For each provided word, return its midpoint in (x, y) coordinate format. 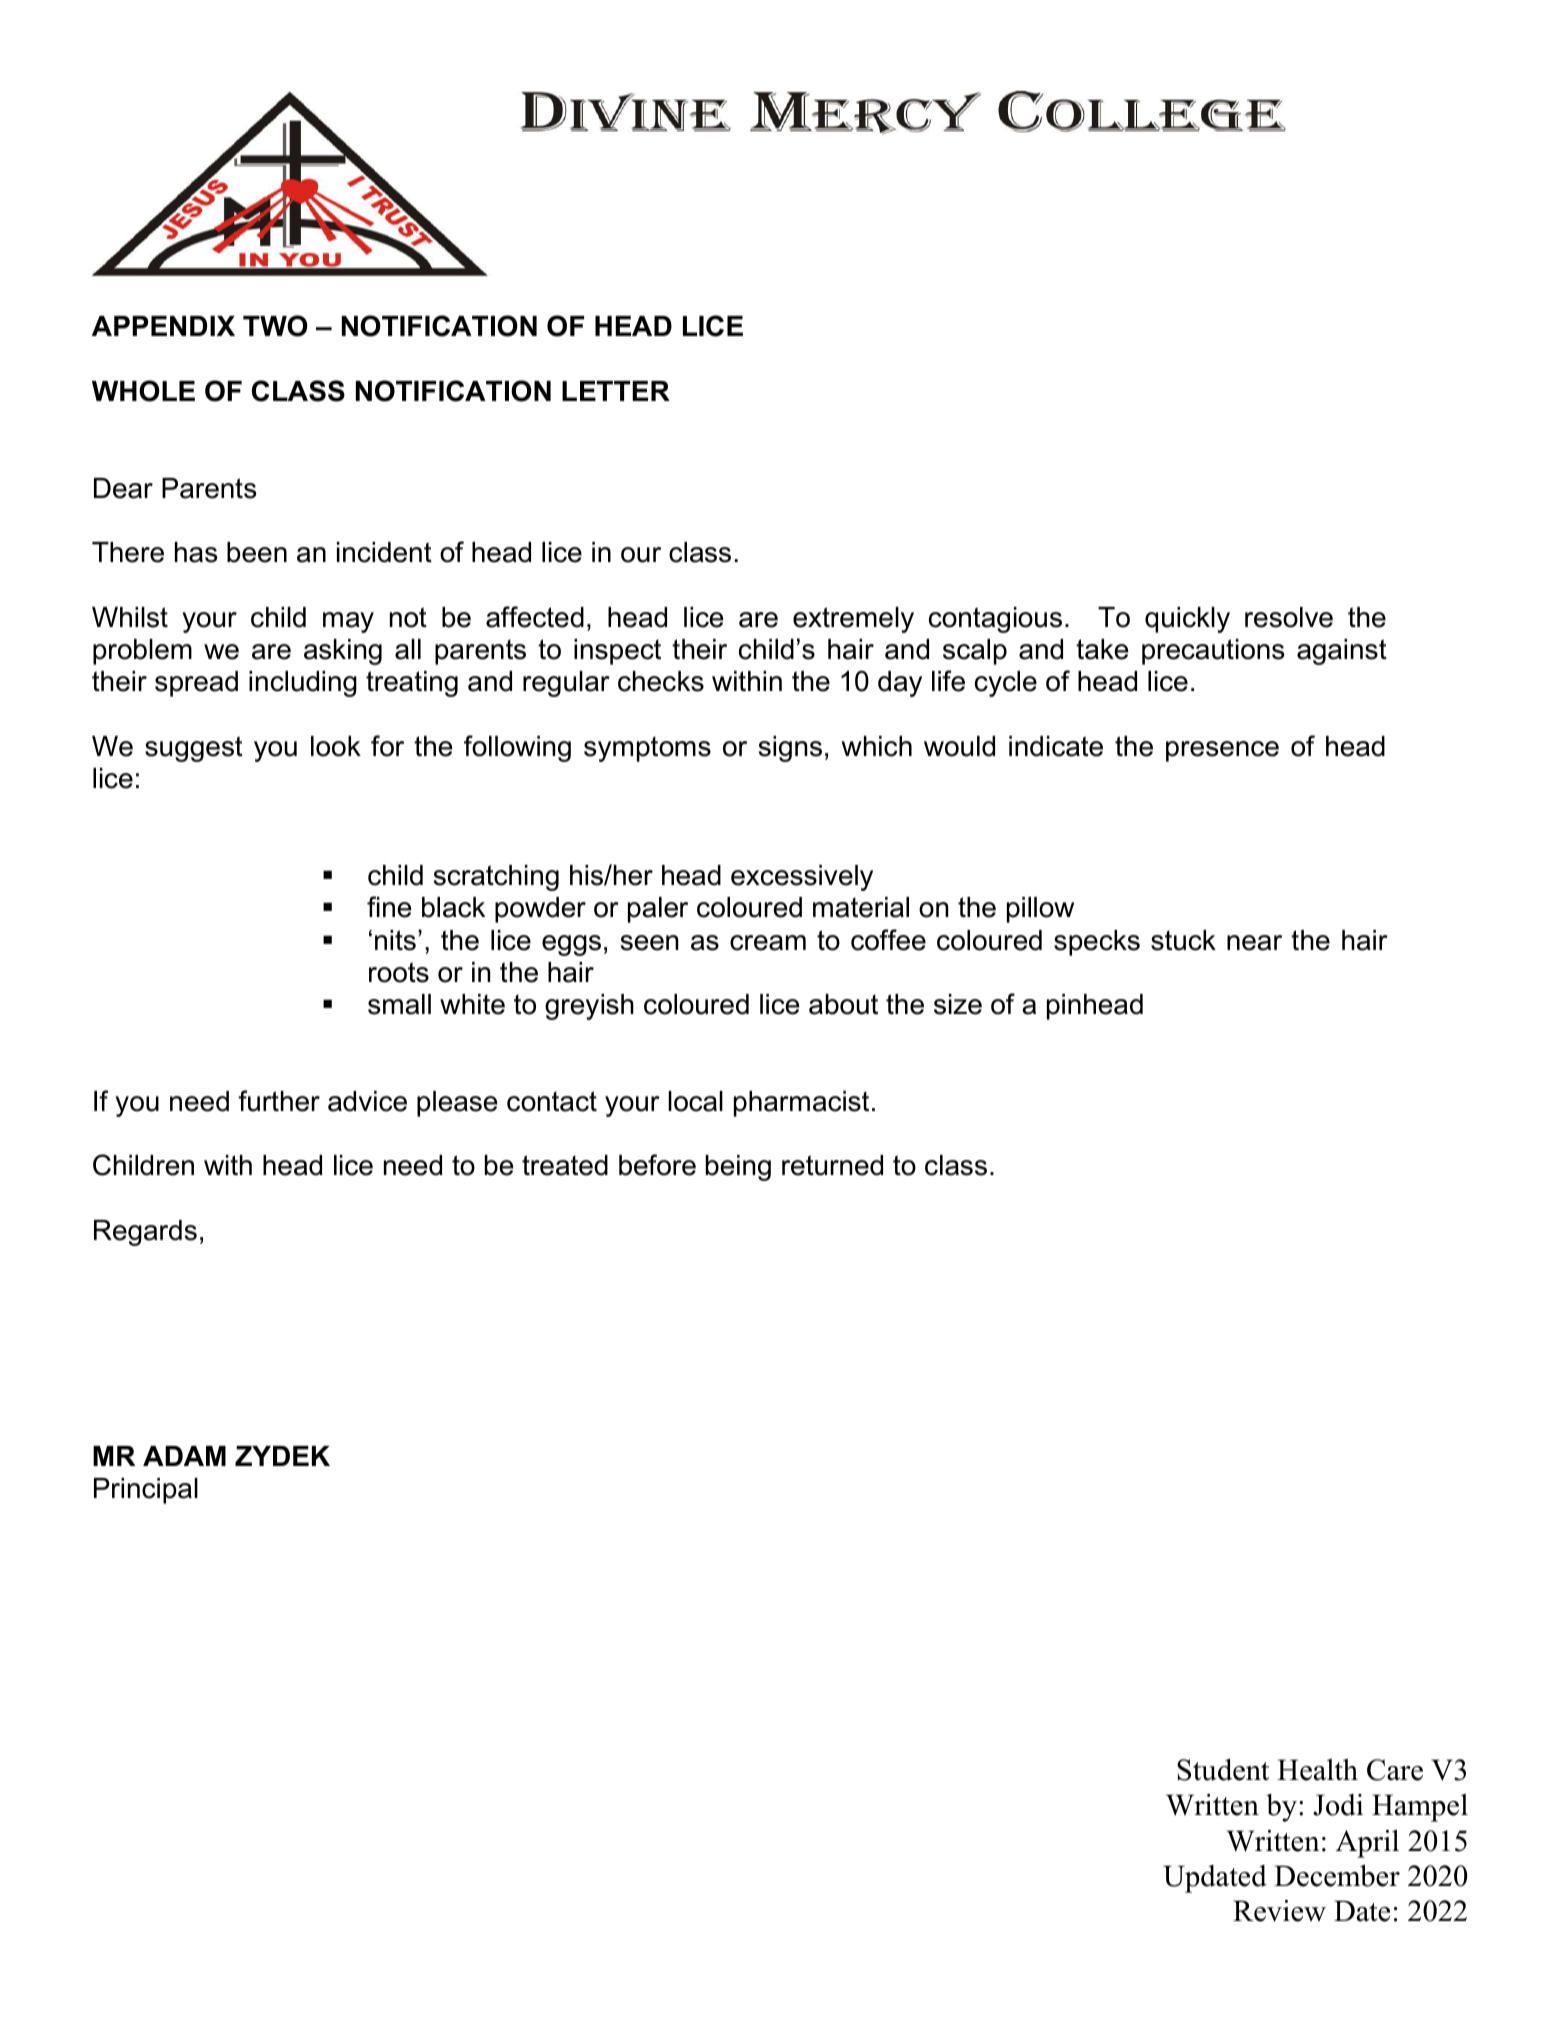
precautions (1213, 652)
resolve (1289, 617)
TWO (275, 326)
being (738, 1168)
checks (661, 681)
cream (768, 943)
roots (399, 972)
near (1254, 943)
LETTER (616, 391)
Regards (145, 1233)
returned (832, 1165)
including (303, 684)
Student (1223, 1770)
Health (1317, 1770)
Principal (146, 1491)
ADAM (184, 1456)
